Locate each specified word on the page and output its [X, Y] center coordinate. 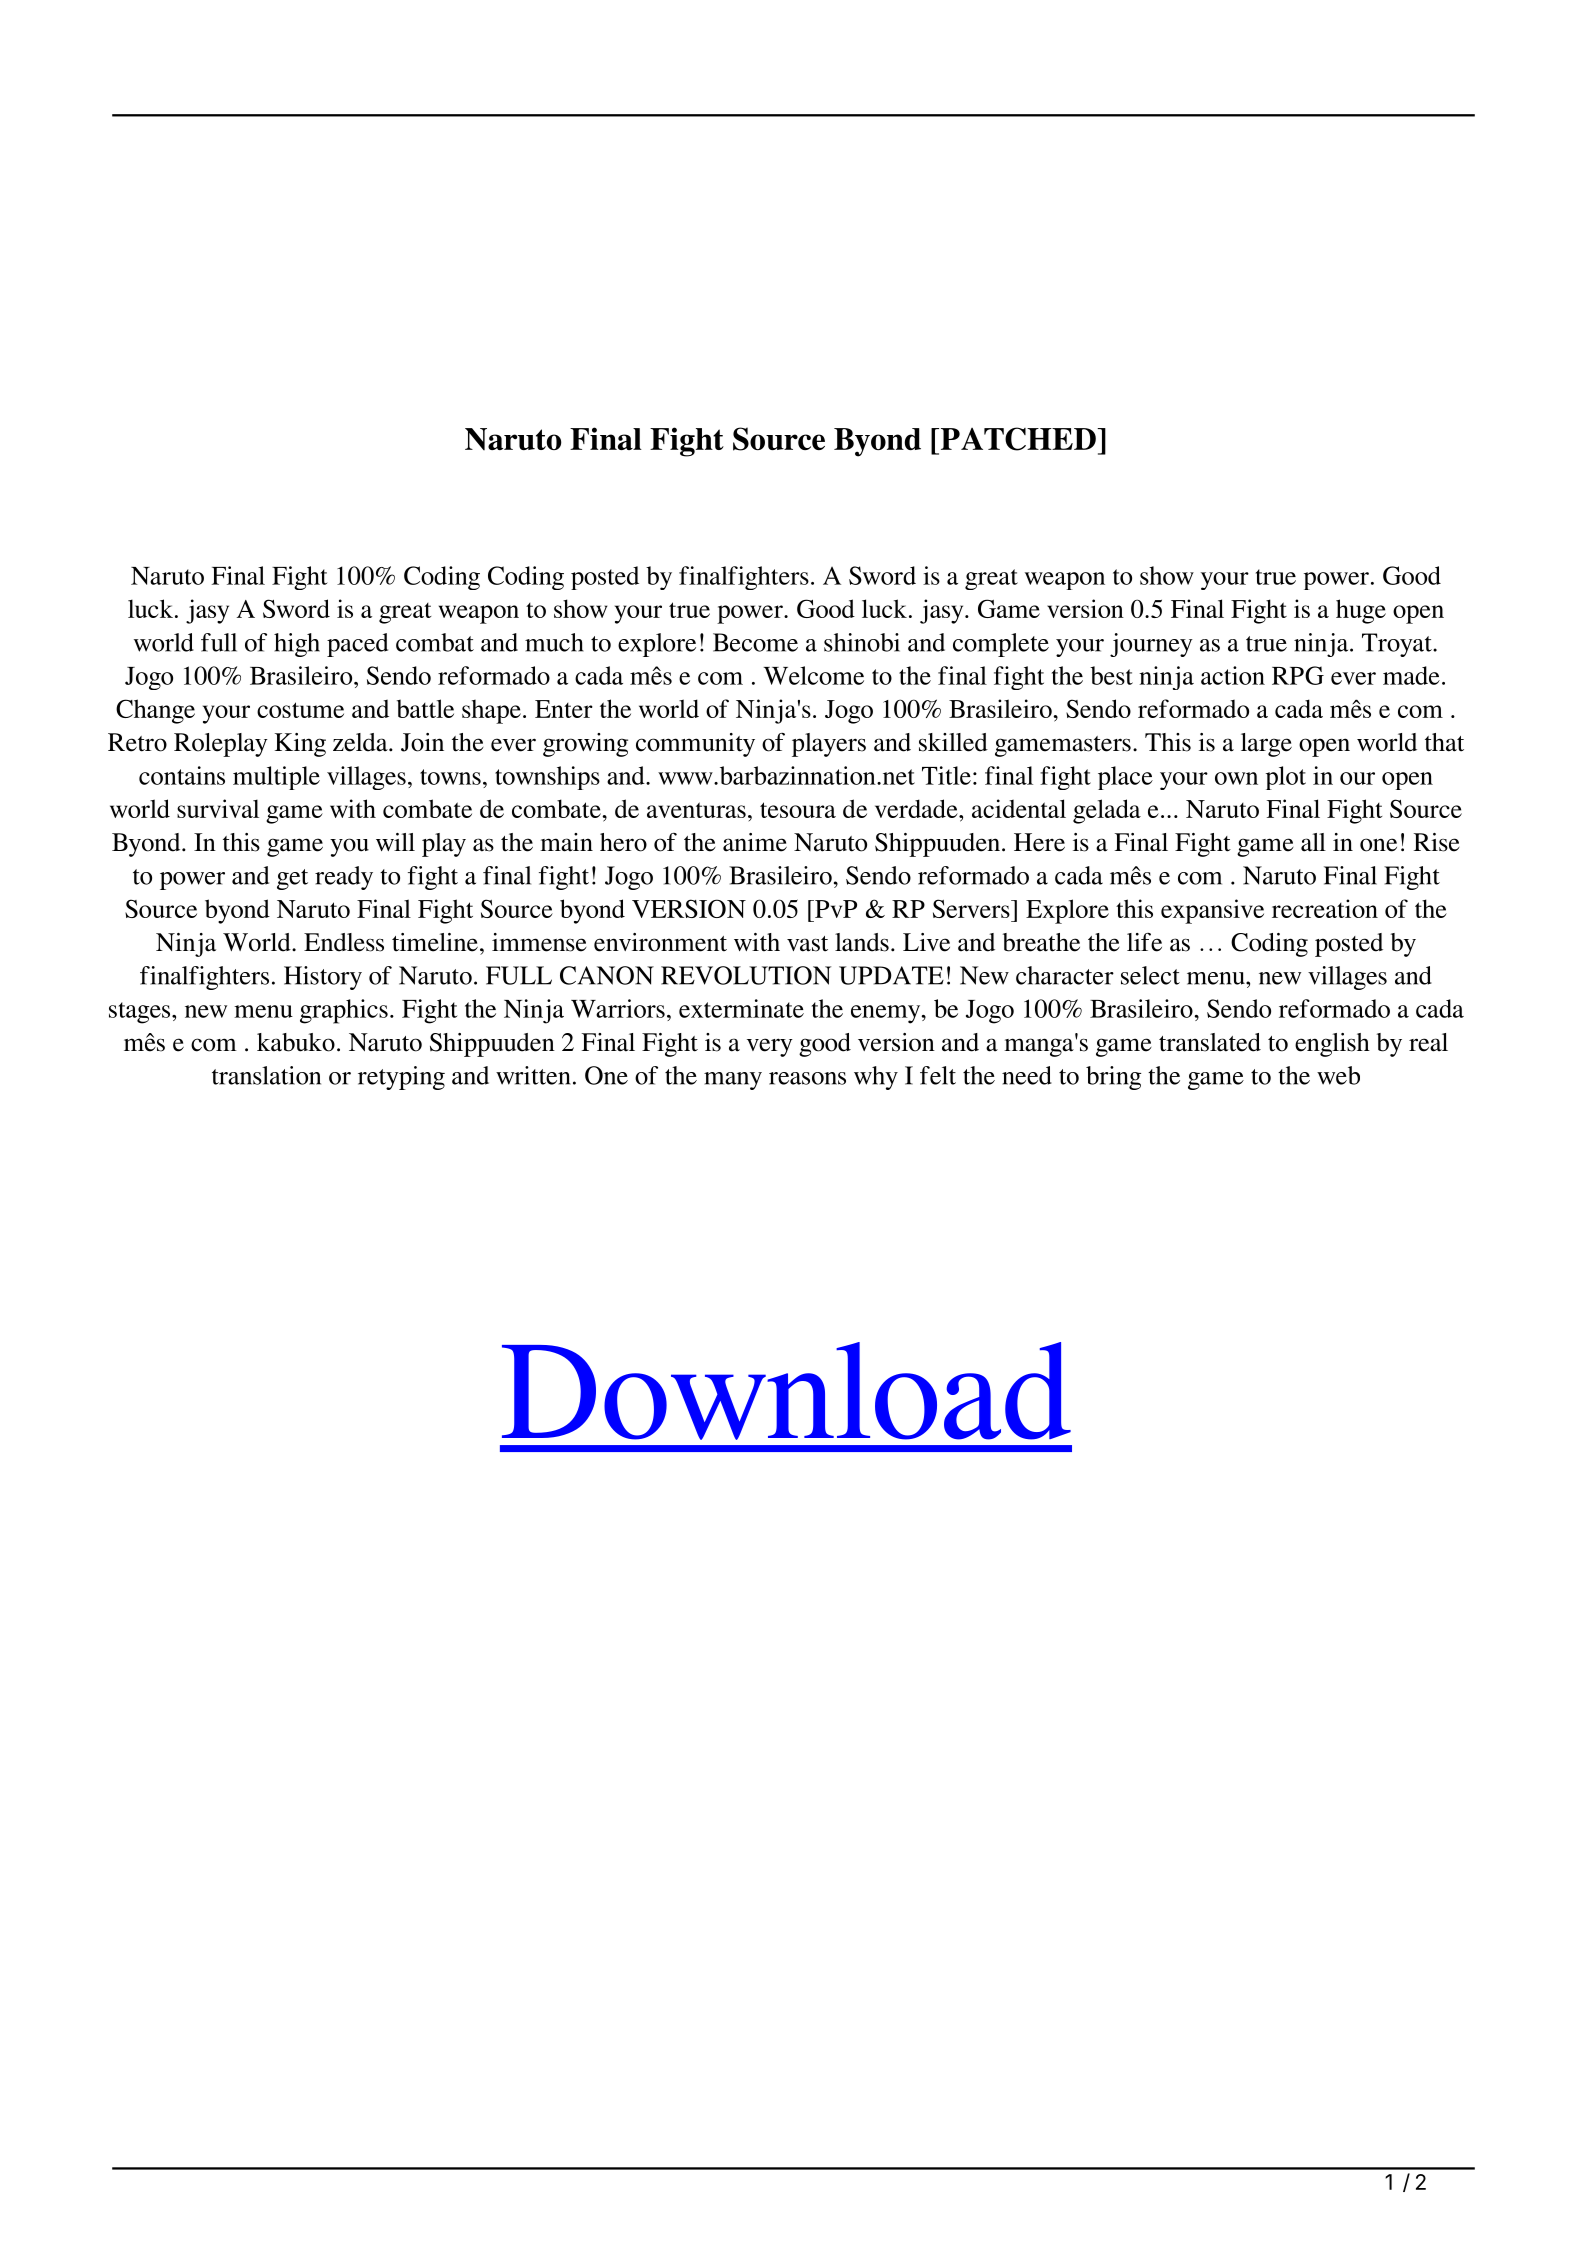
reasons [807, 1078]
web [1338, 1075]
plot [1286, 778]
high [297, 645]
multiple [276, 778]
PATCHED [1018, 439]
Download [786, 1391]
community [695, 745]
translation [266, 1075]
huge [1361, 611]
